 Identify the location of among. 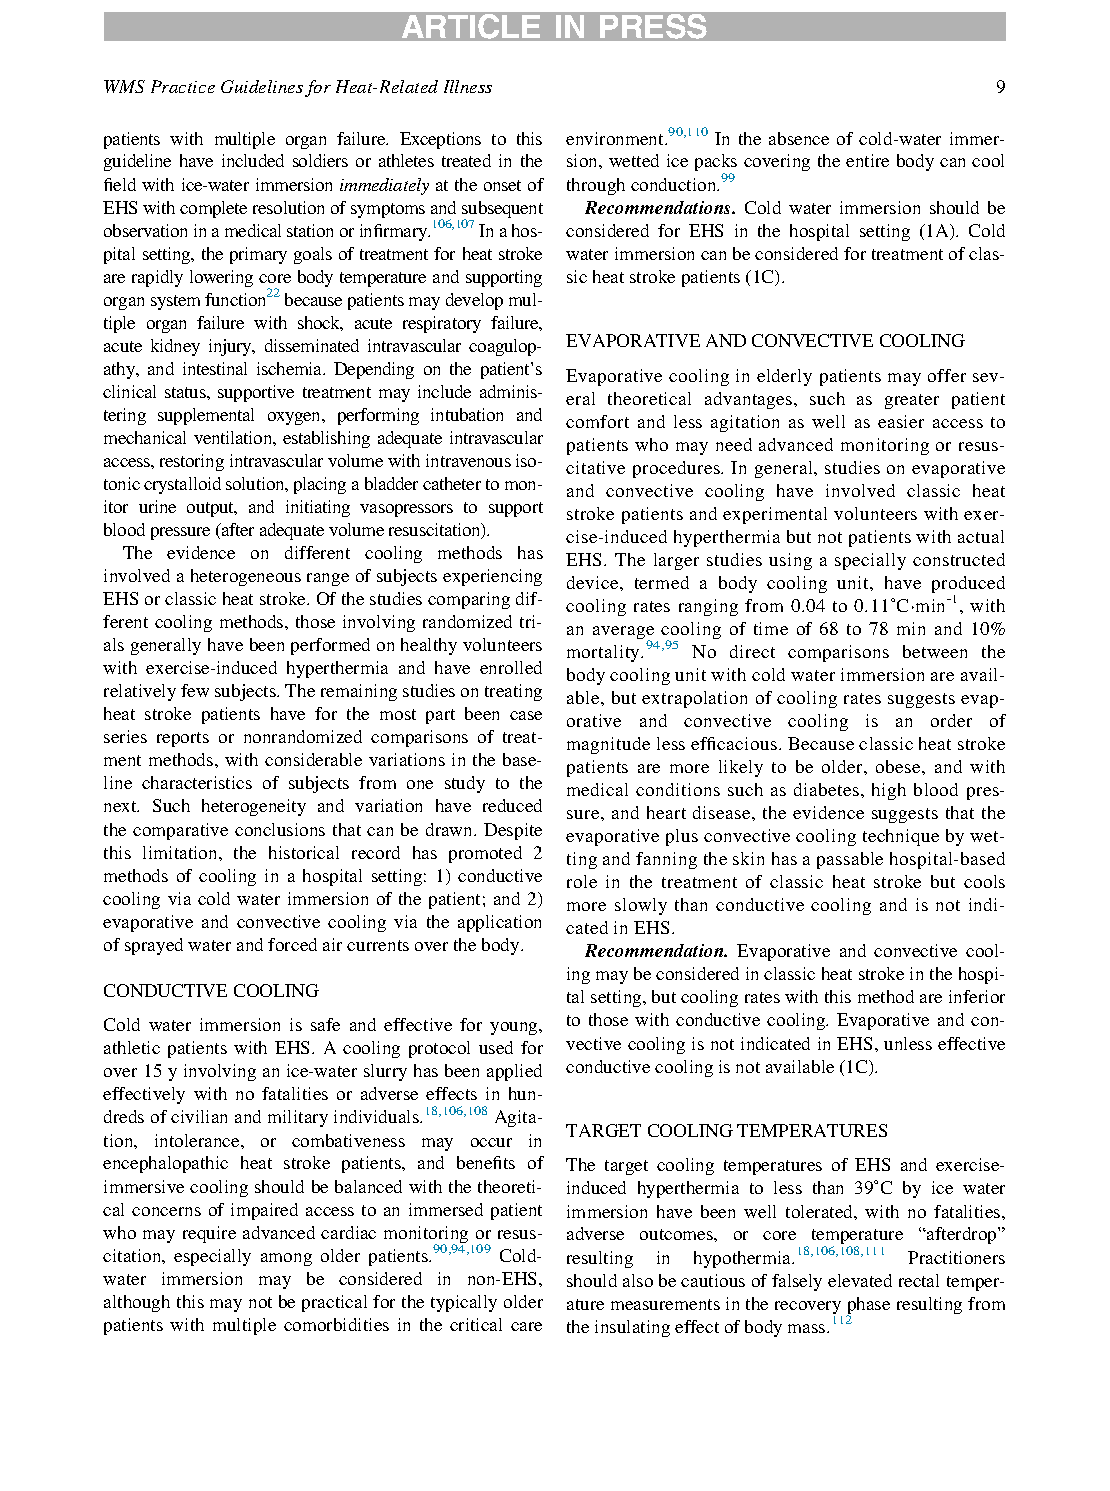
(286, 1259).
